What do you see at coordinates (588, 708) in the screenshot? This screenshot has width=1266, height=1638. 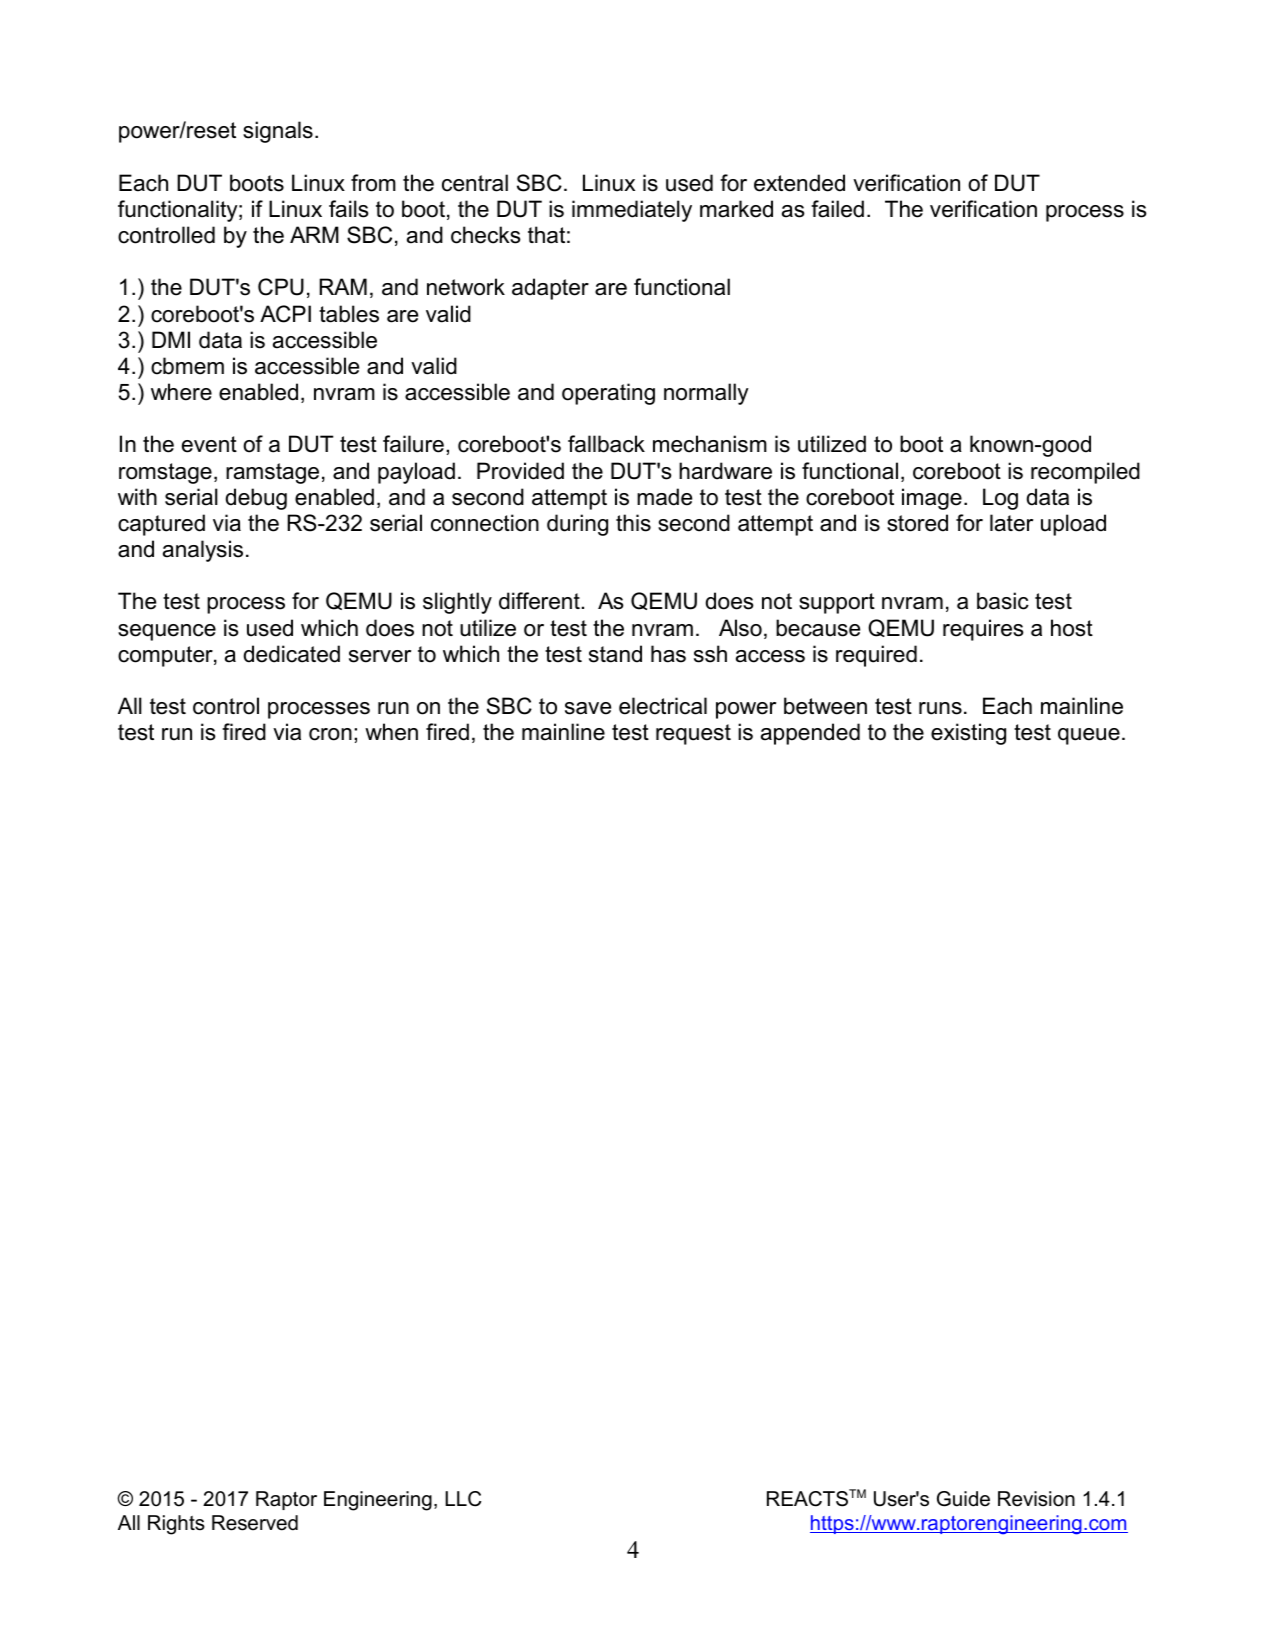 I see `save` at bounding box center [588, 708].
